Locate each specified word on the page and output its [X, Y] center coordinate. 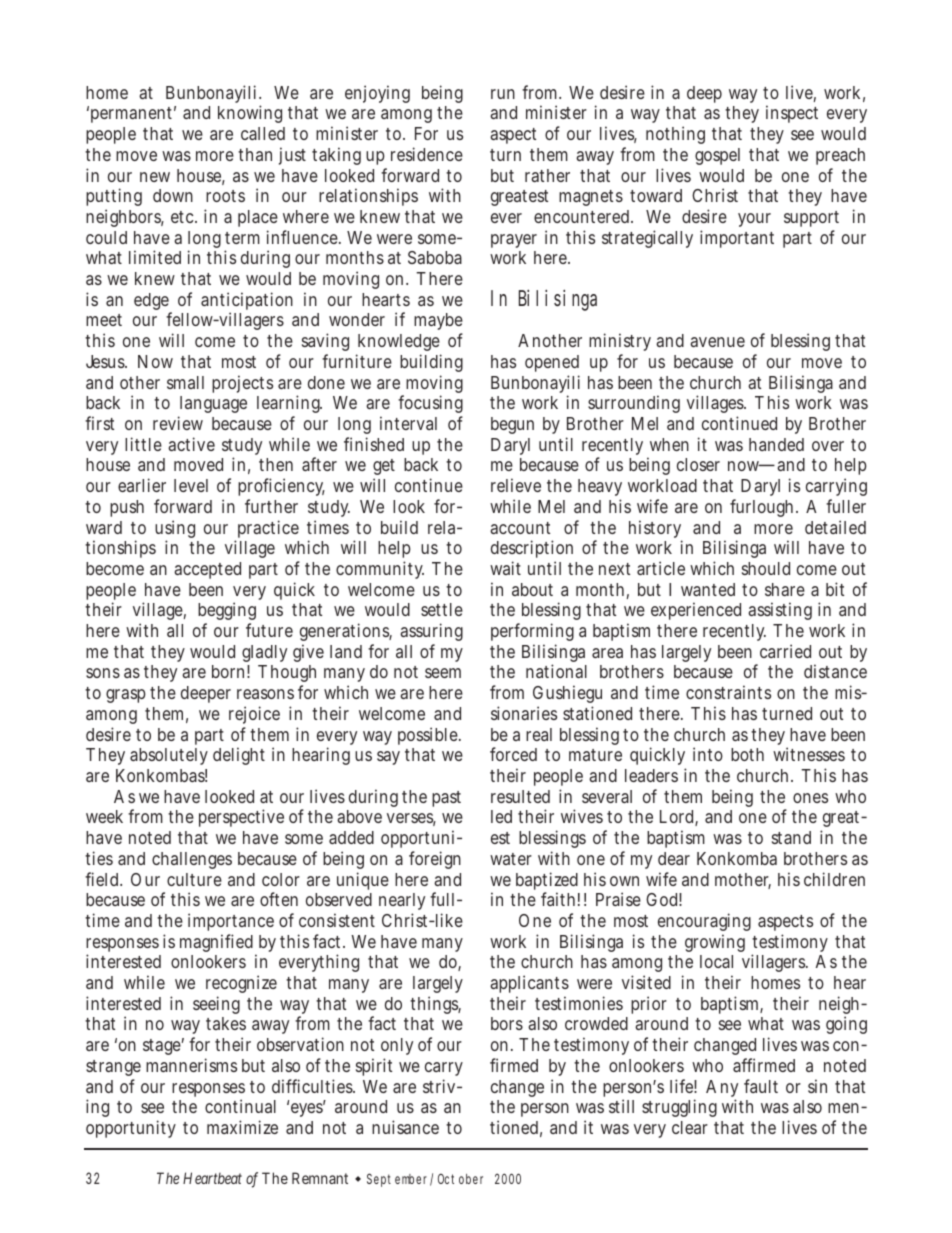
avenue [717, 342]
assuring [431, 634]
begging [227, 613]
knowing [250, 114]
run [503, 94]
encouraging [704, 922]
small [185, 382]
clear [690, 1127]
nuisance [405, 1127]
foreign [435, 860]
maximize [242, 1127]
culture [194, 879]
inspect [792, 114]
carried [785, 651]
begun [512, 425]
